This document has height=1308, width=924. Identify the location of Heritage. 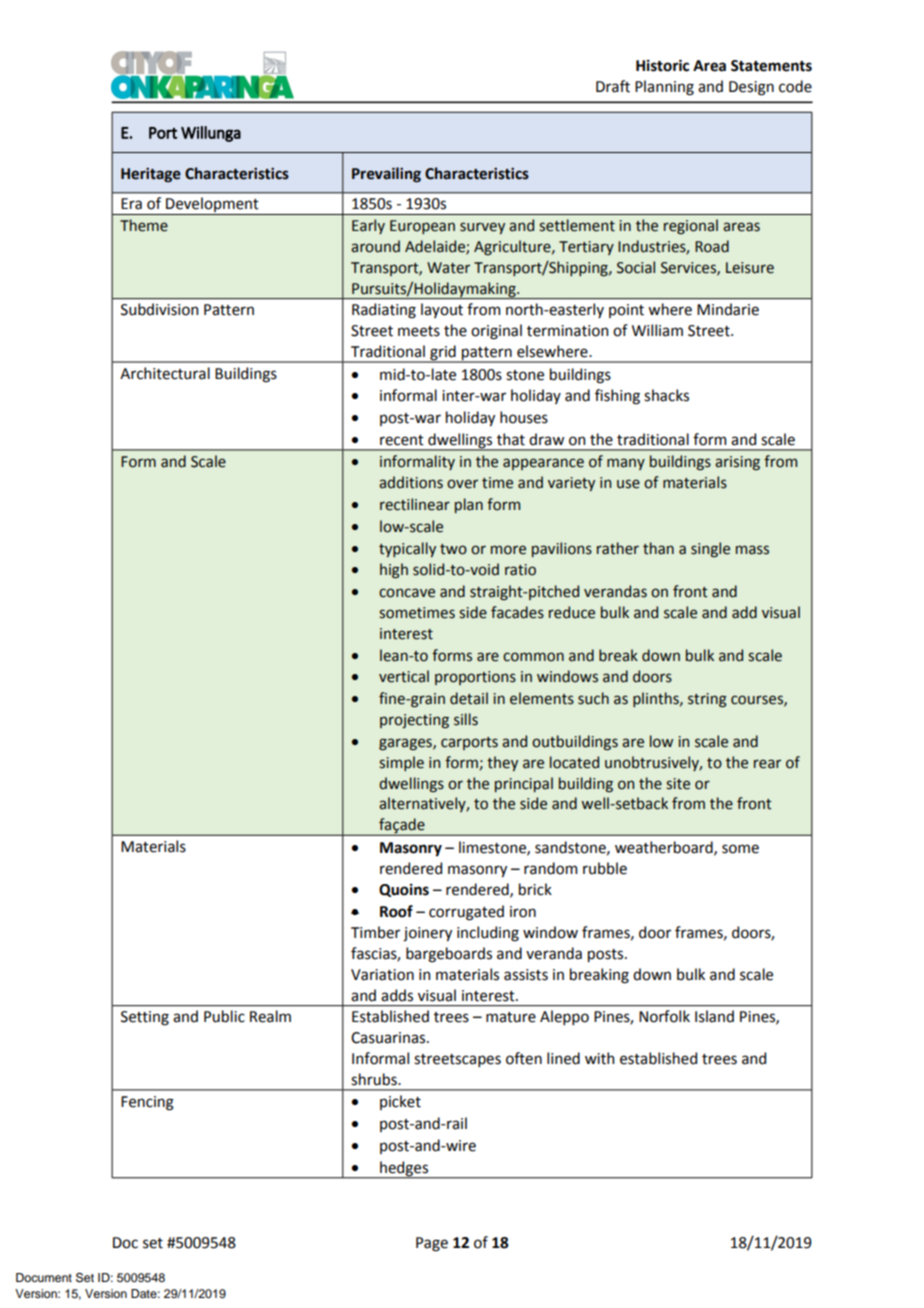
(151, 175).
